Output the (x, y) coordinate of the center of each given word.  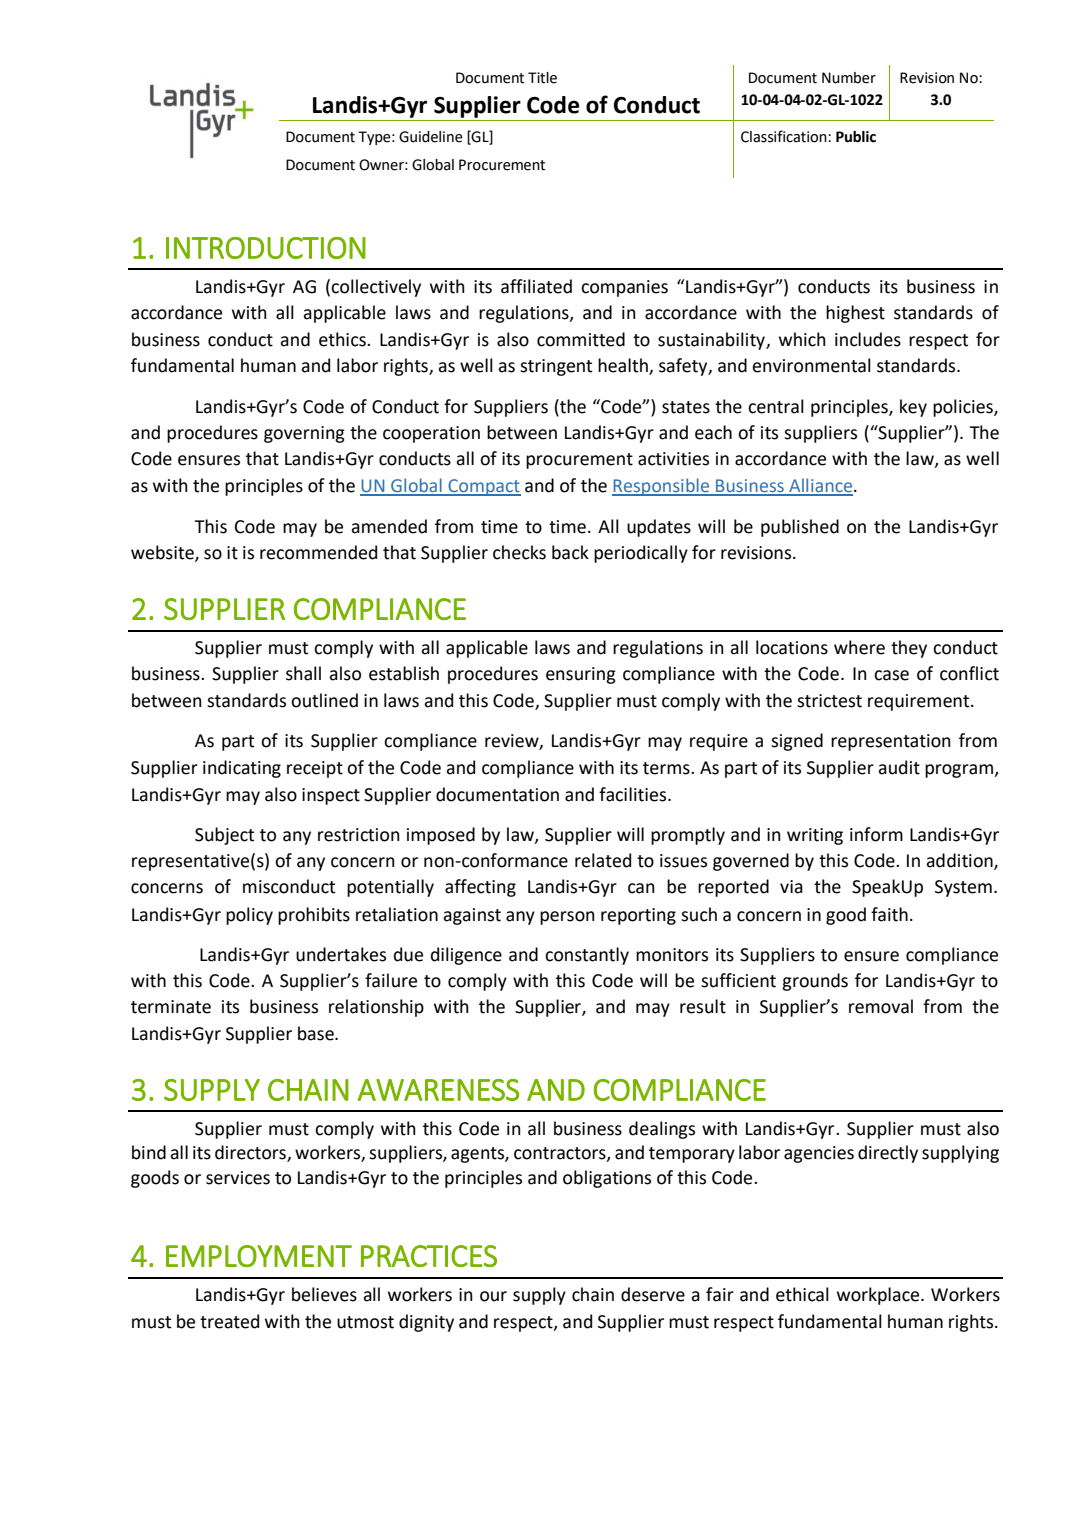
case (891, 675)
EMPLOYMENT (259, 1256)
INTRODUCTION (266, 248)
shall (303, 673)
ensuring (581, 675)
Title (542, 78)
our (493, 1296)
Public (856, 137)
